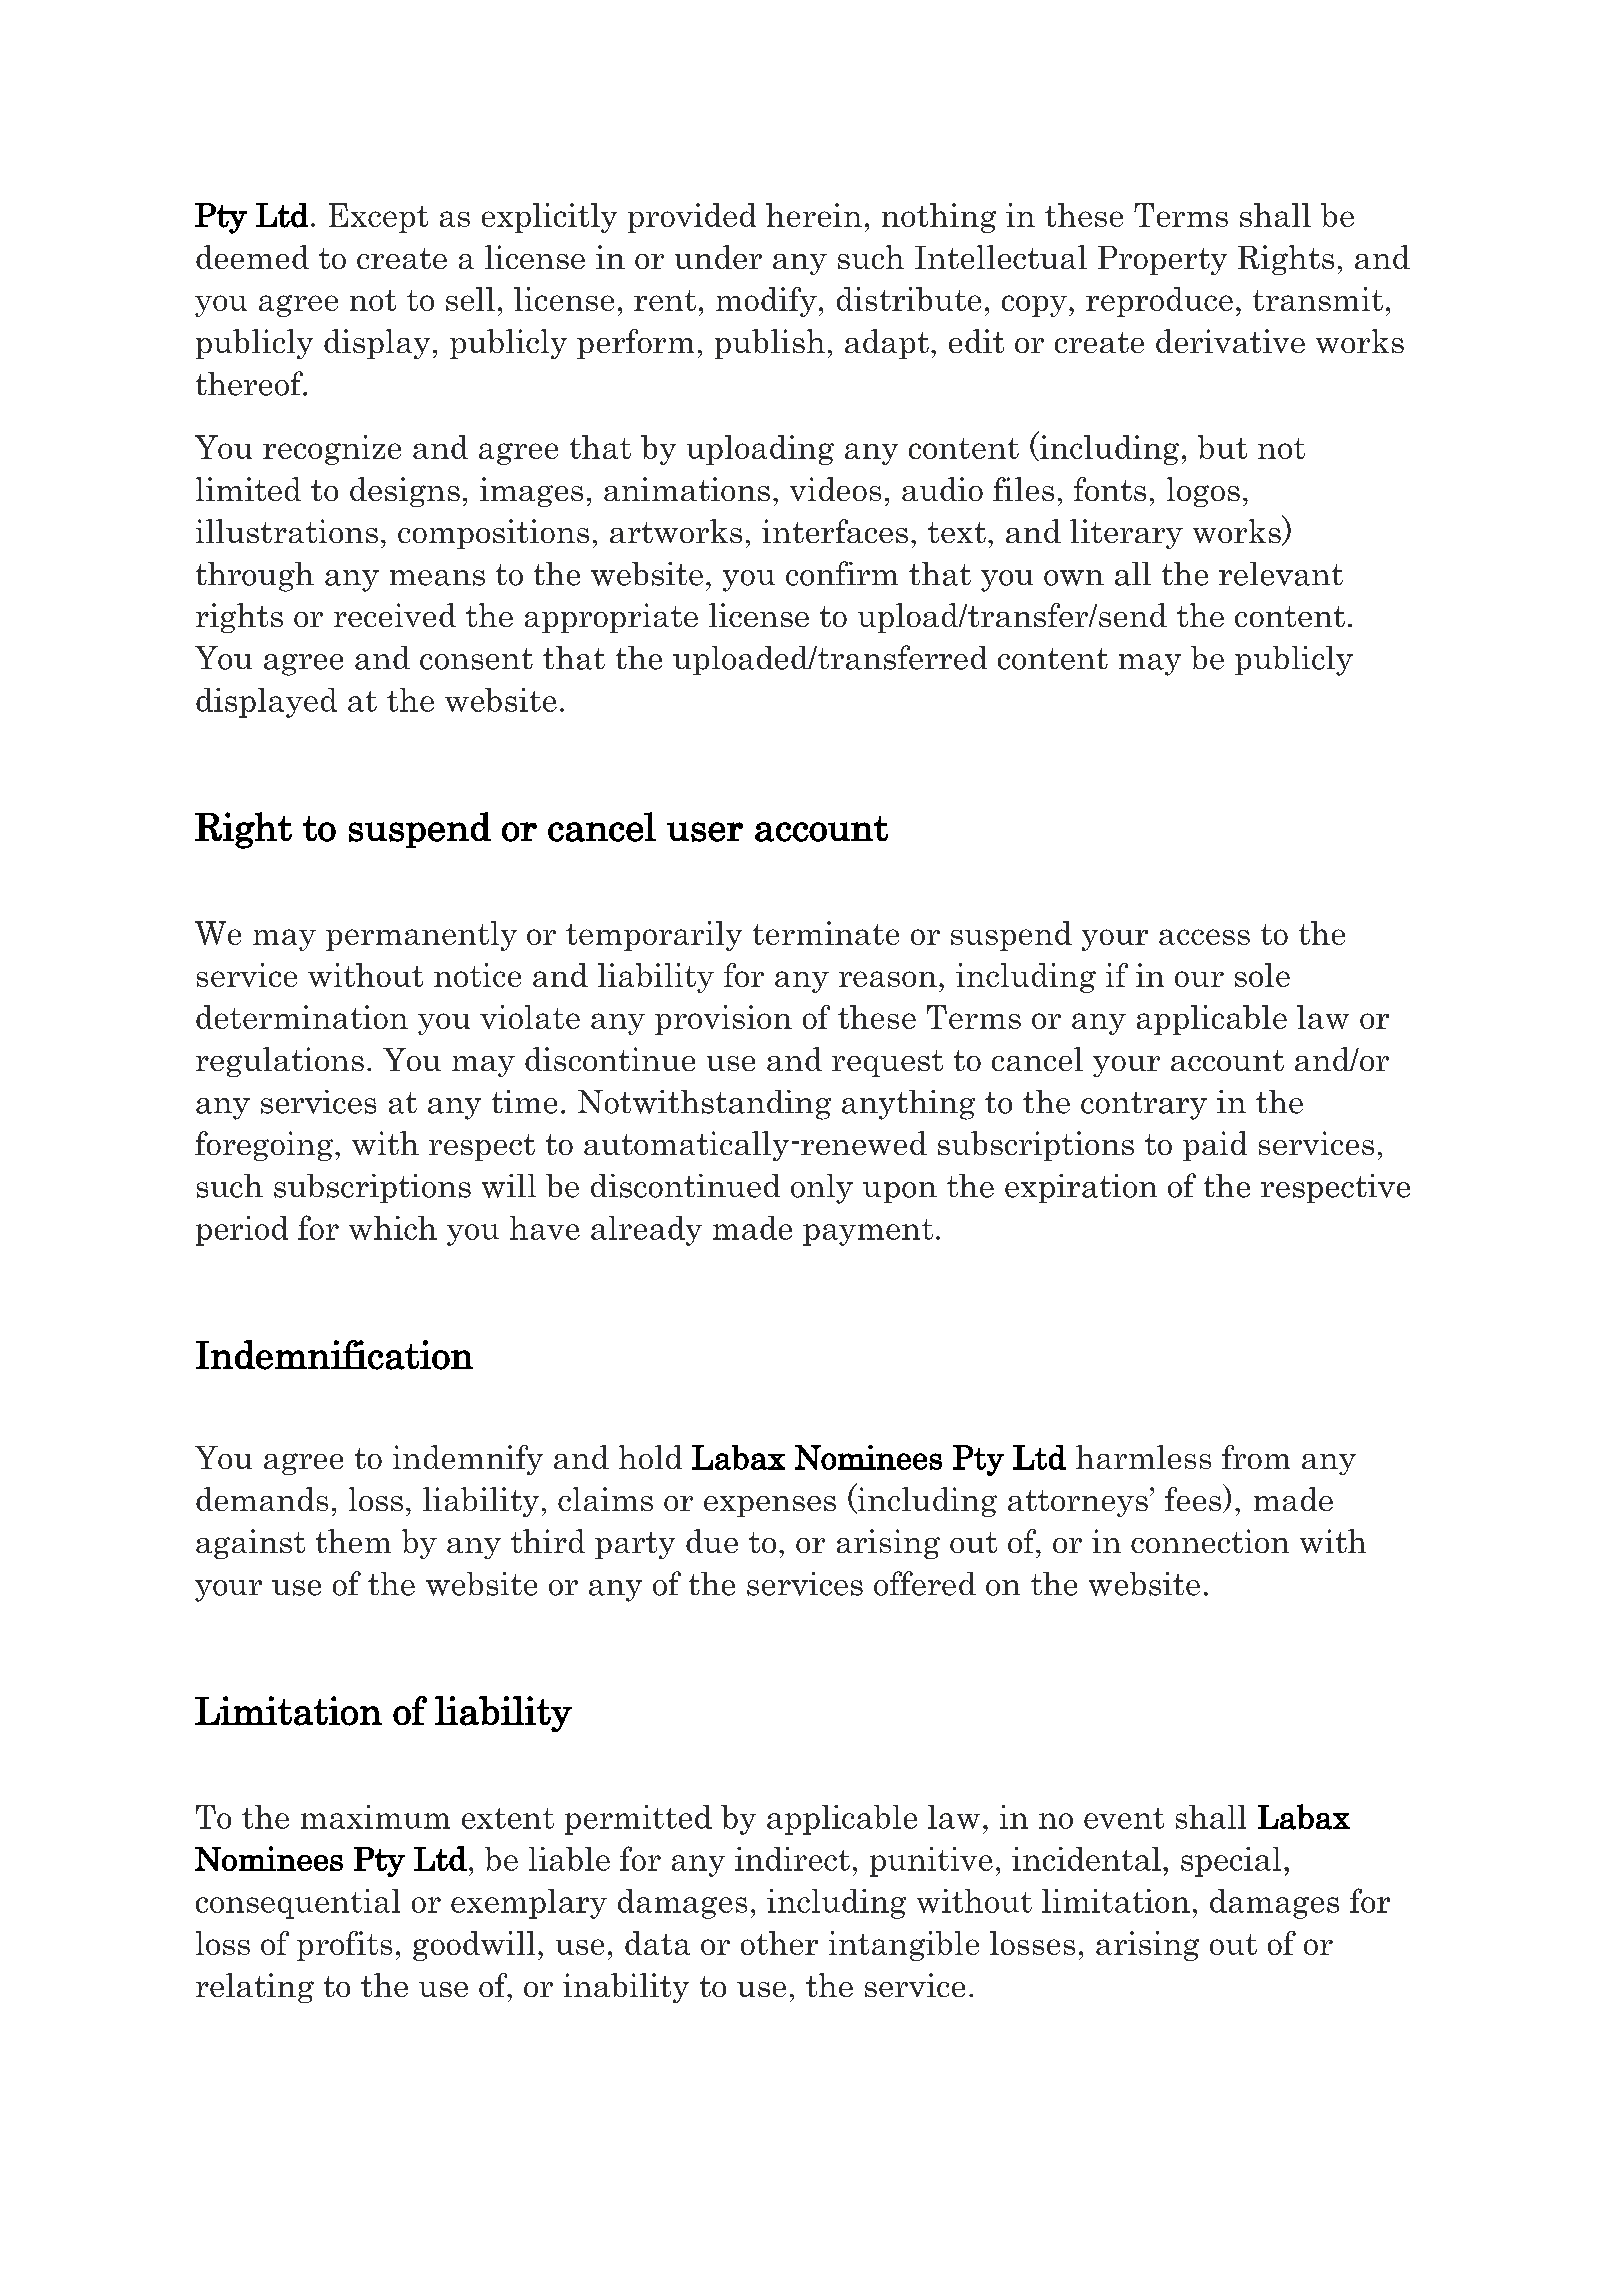 The height and width of the screenshot is (2276, 1609). Describe the element at coordinates (378, 218) in the screenshot. I see `Except` at that location.
